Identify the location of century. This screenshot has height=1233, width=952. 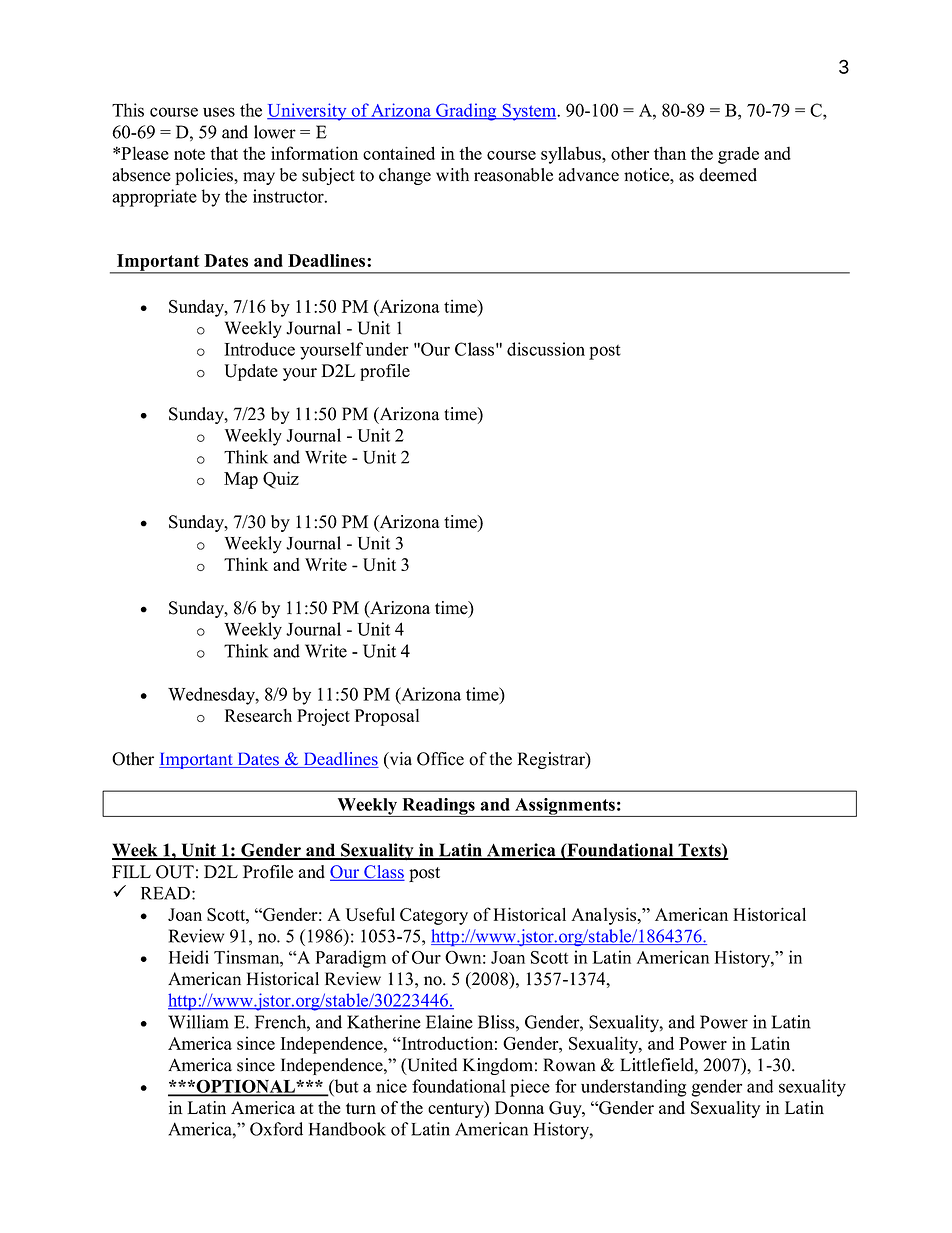
(457, 1109).
